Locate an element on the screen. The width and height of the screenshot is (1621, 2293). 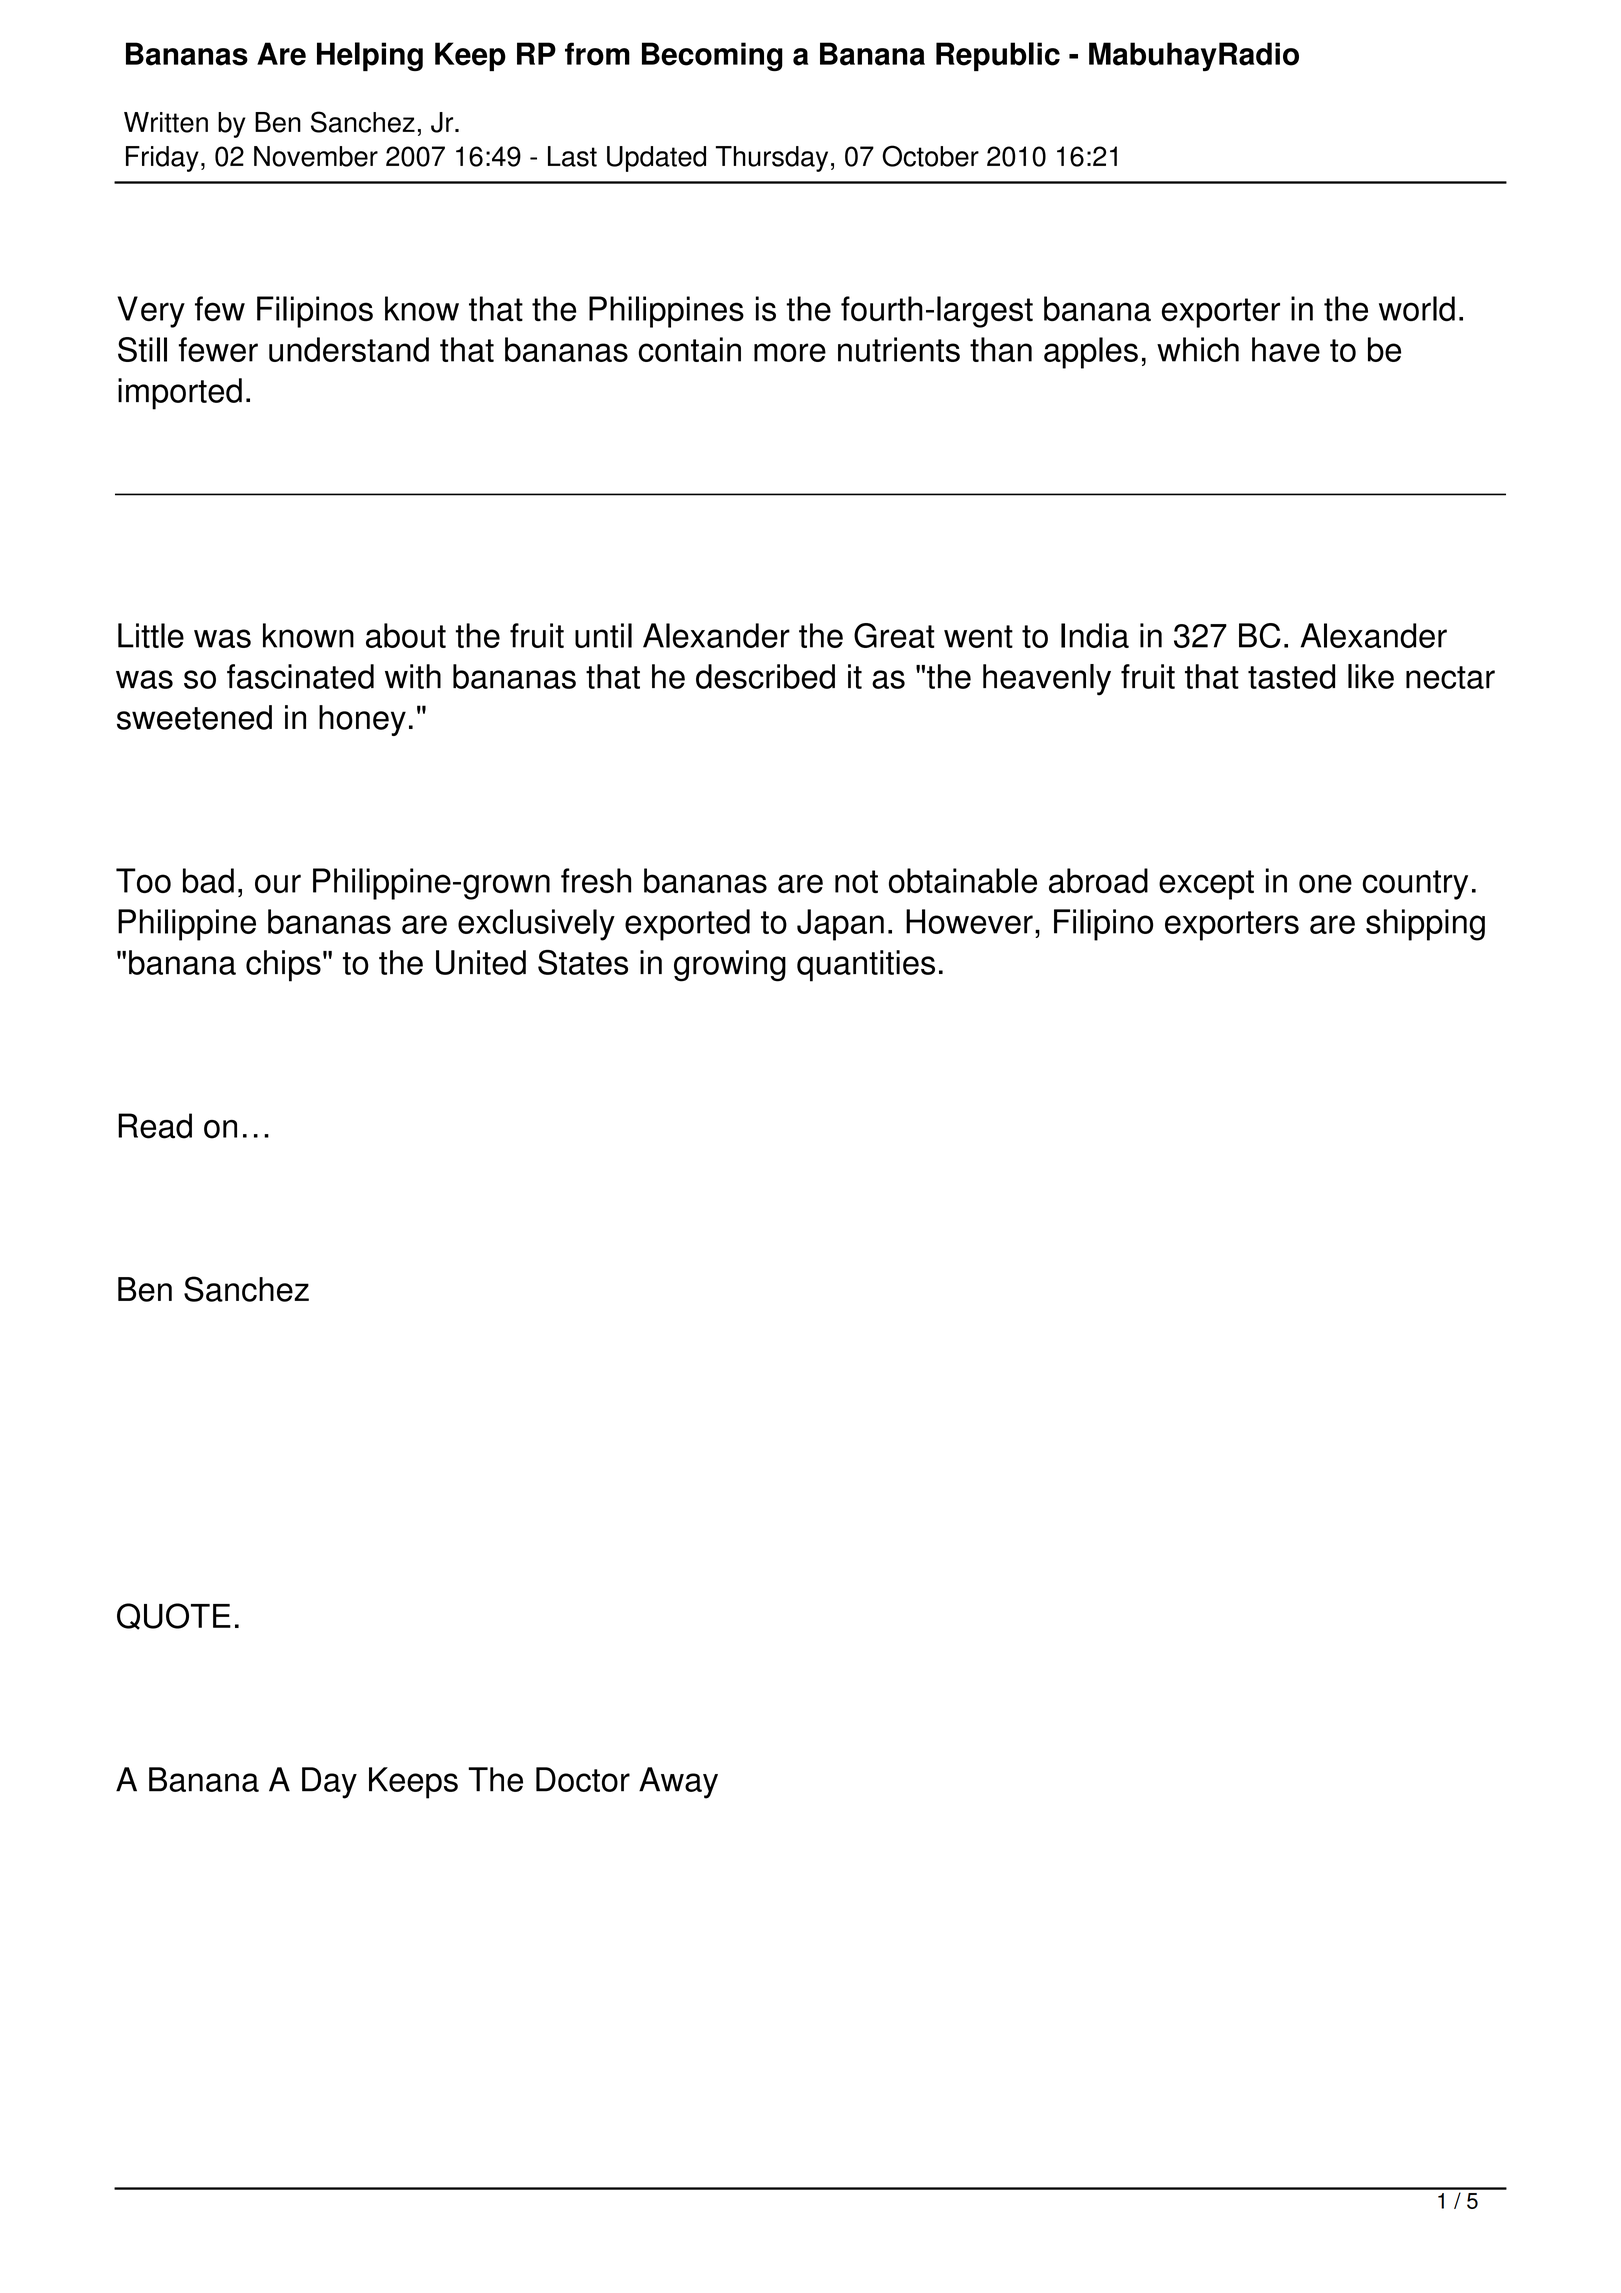
Doctor is located at coordinates (583, 1779).
